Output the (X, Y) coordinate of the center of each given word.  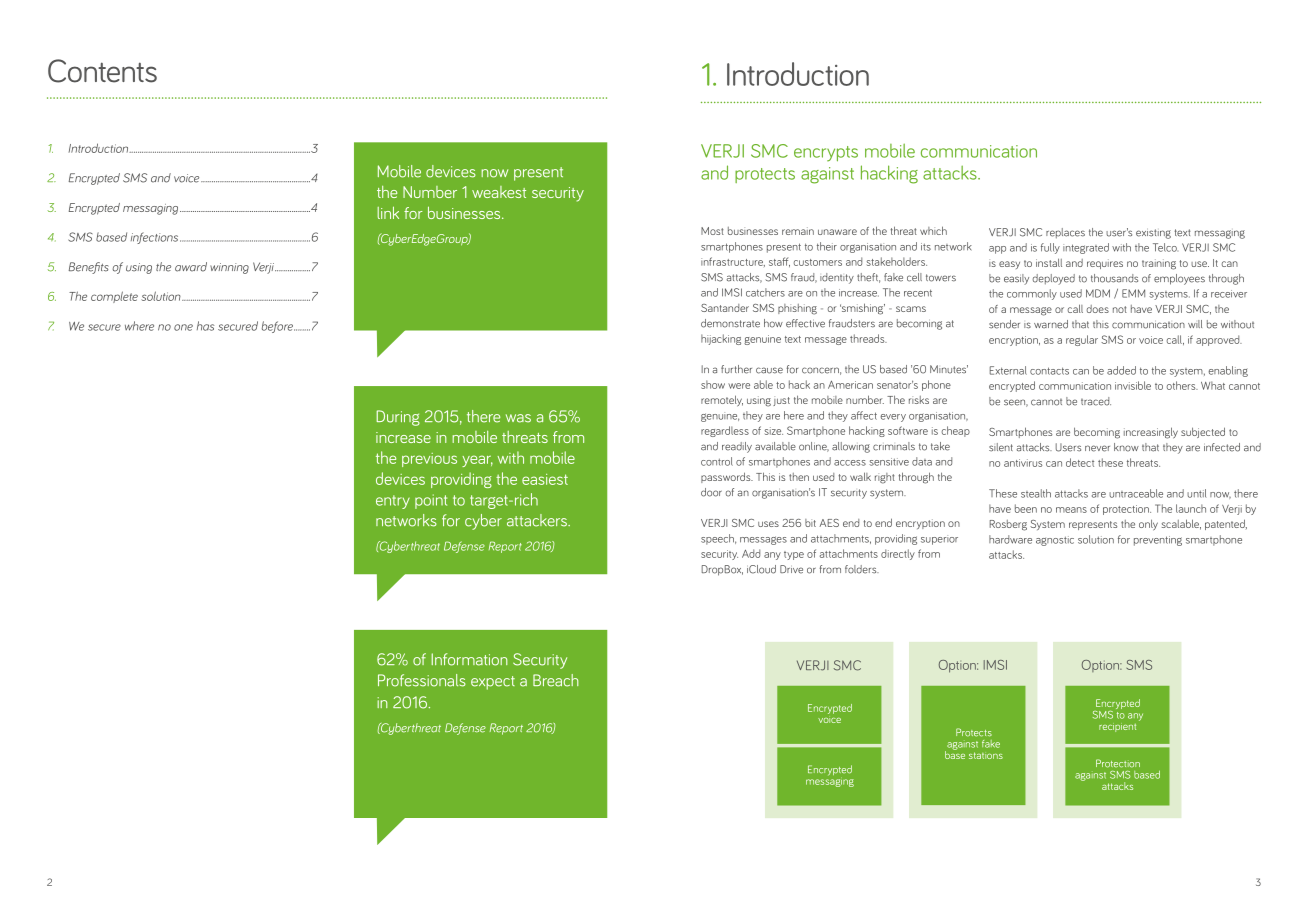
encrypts (826, 154)
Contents (102, 71)
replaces (1065, 233)
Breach (556, 680)
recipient (1117, 727)
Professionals (422, 680)
